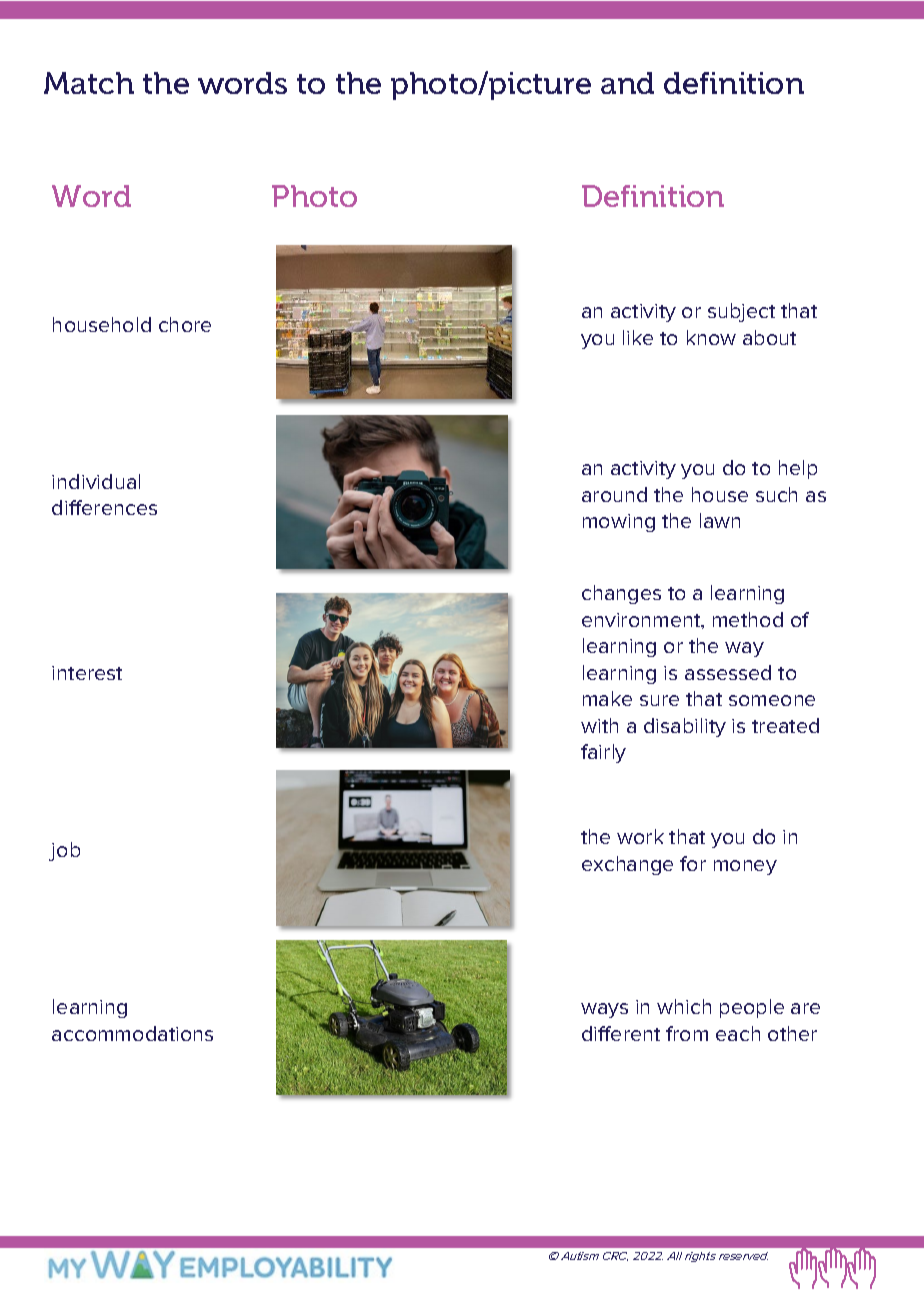 This document has width=924, height=1308. I want to click on which, so click(684, 1006).
